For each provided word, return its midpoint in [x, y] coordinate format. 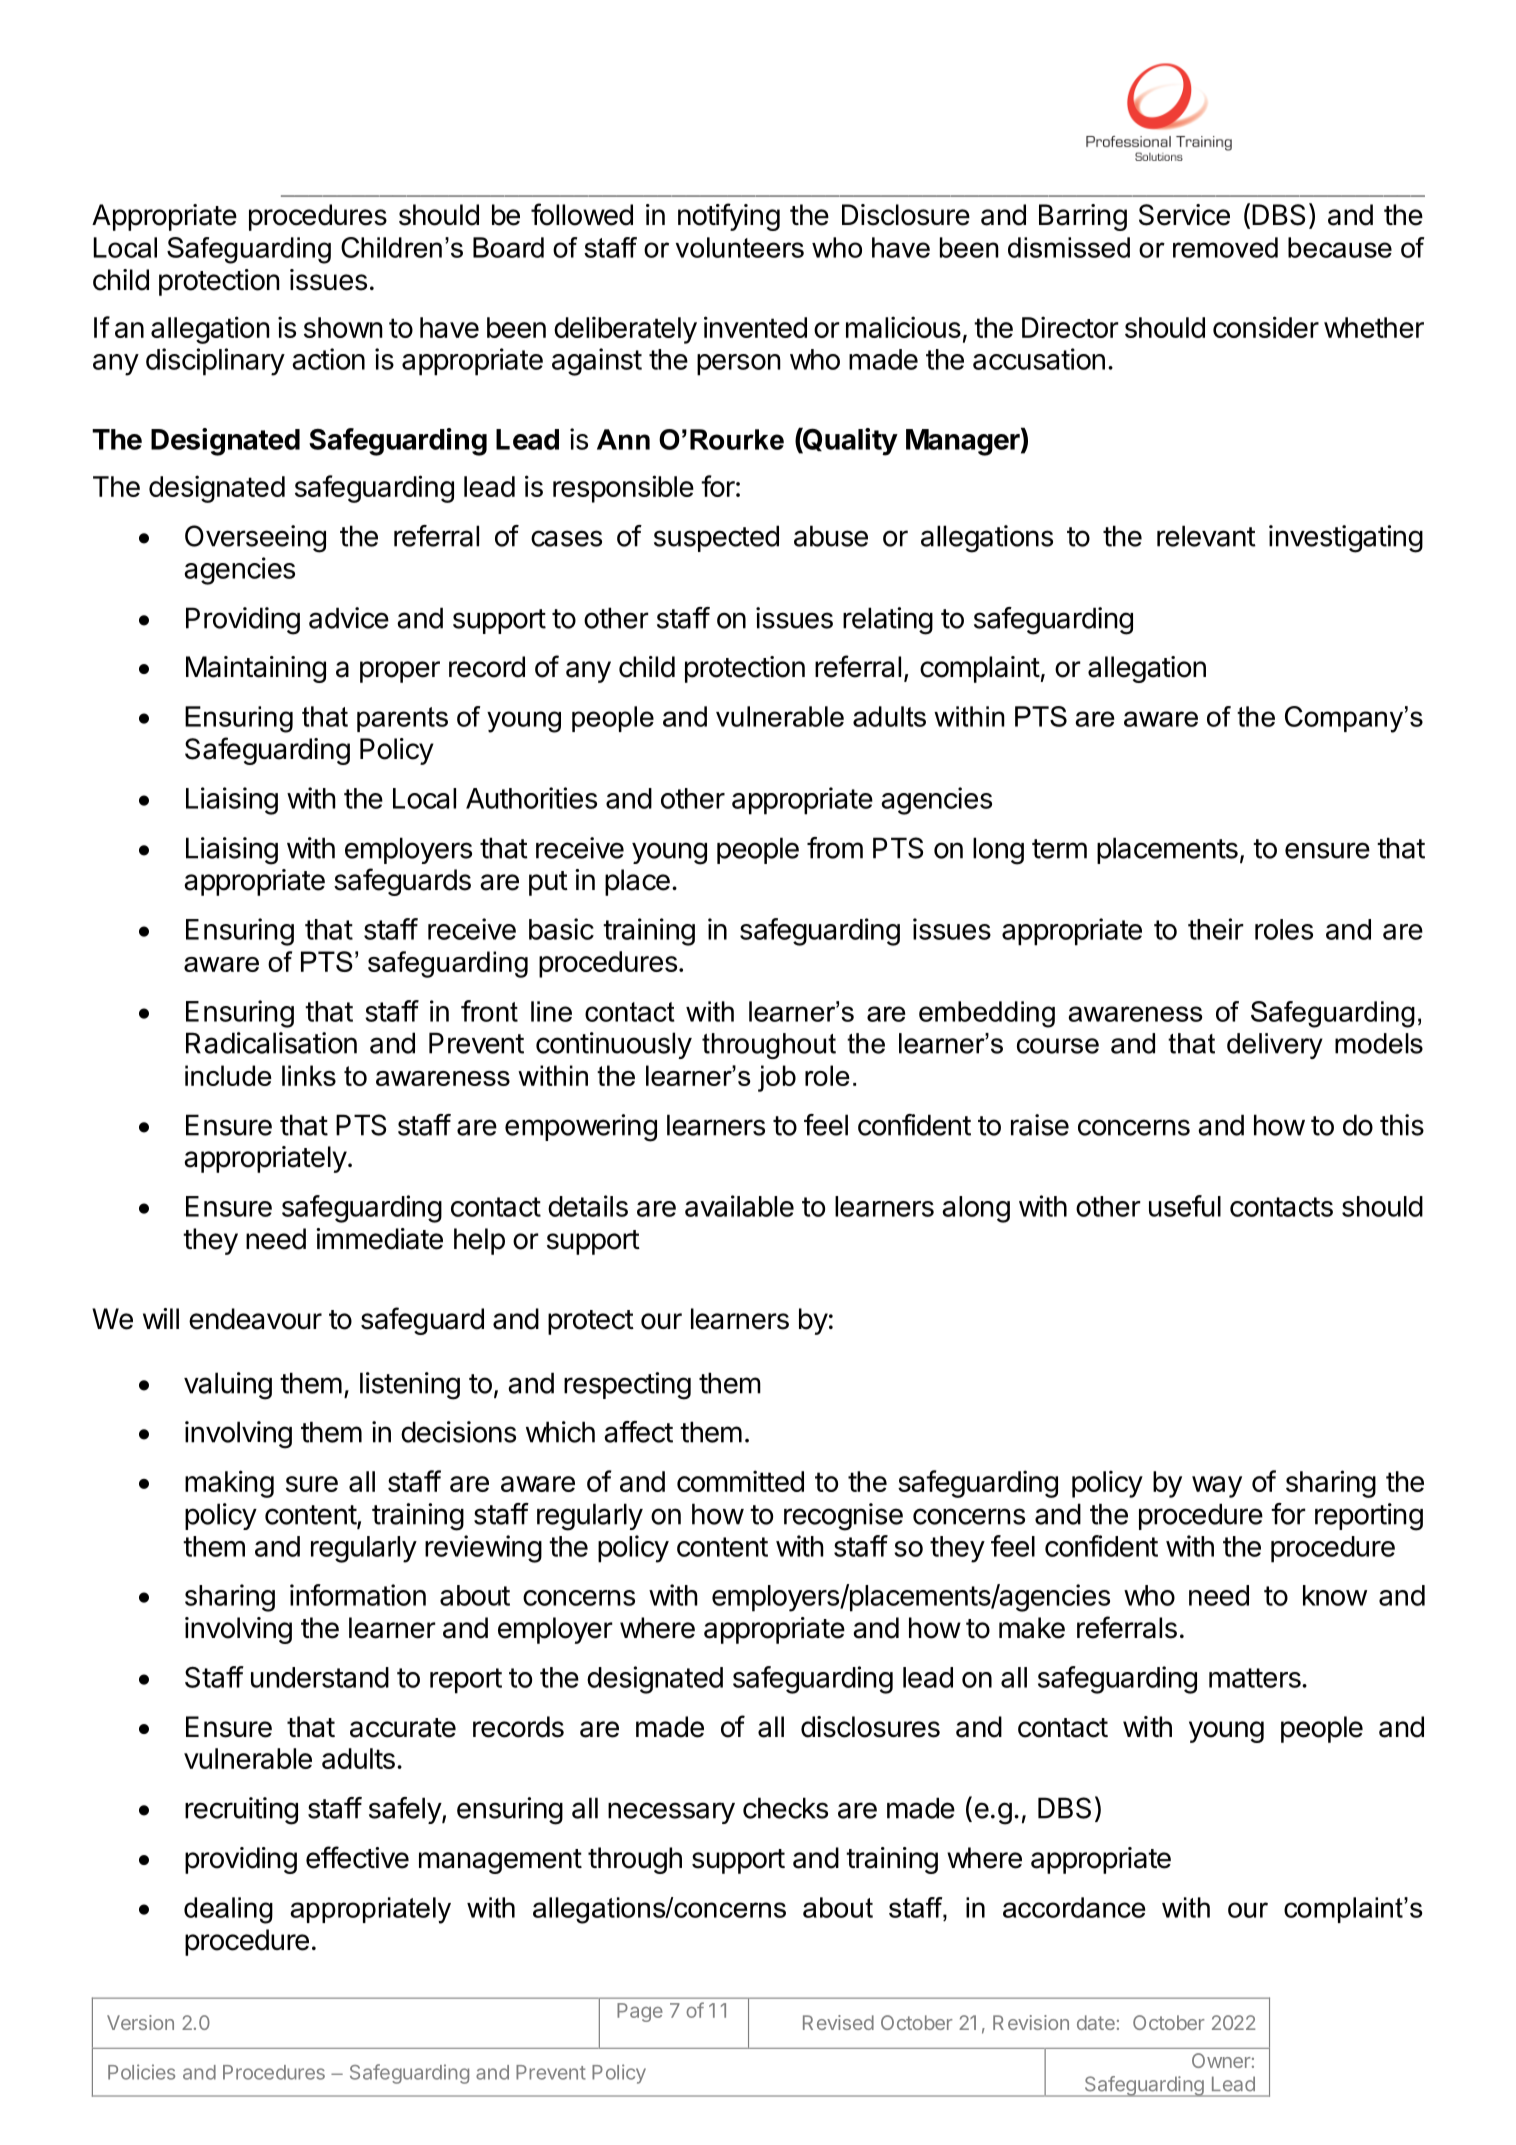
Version [140, 2022]
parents [402, 719]
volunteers [740, 247]
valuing [228, 1386]
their [1216, 929]
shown [343, 327]
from [835, 848]
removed [1225, 247]
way [1217, 1487]
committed [740, 1481]
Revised [838, 2022]
